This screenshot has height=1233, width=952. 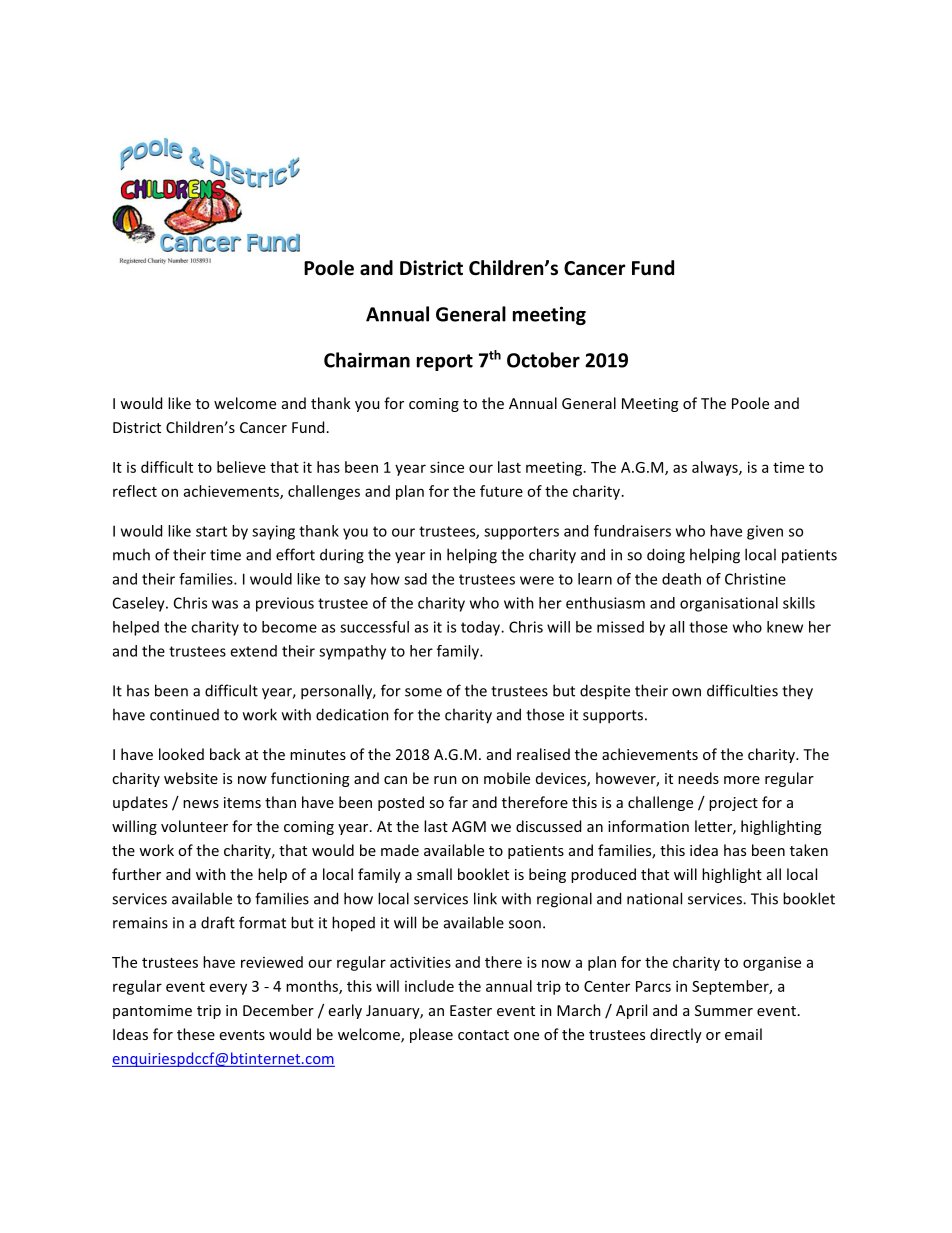 I want to click on some, so click(x=423, y=692).
